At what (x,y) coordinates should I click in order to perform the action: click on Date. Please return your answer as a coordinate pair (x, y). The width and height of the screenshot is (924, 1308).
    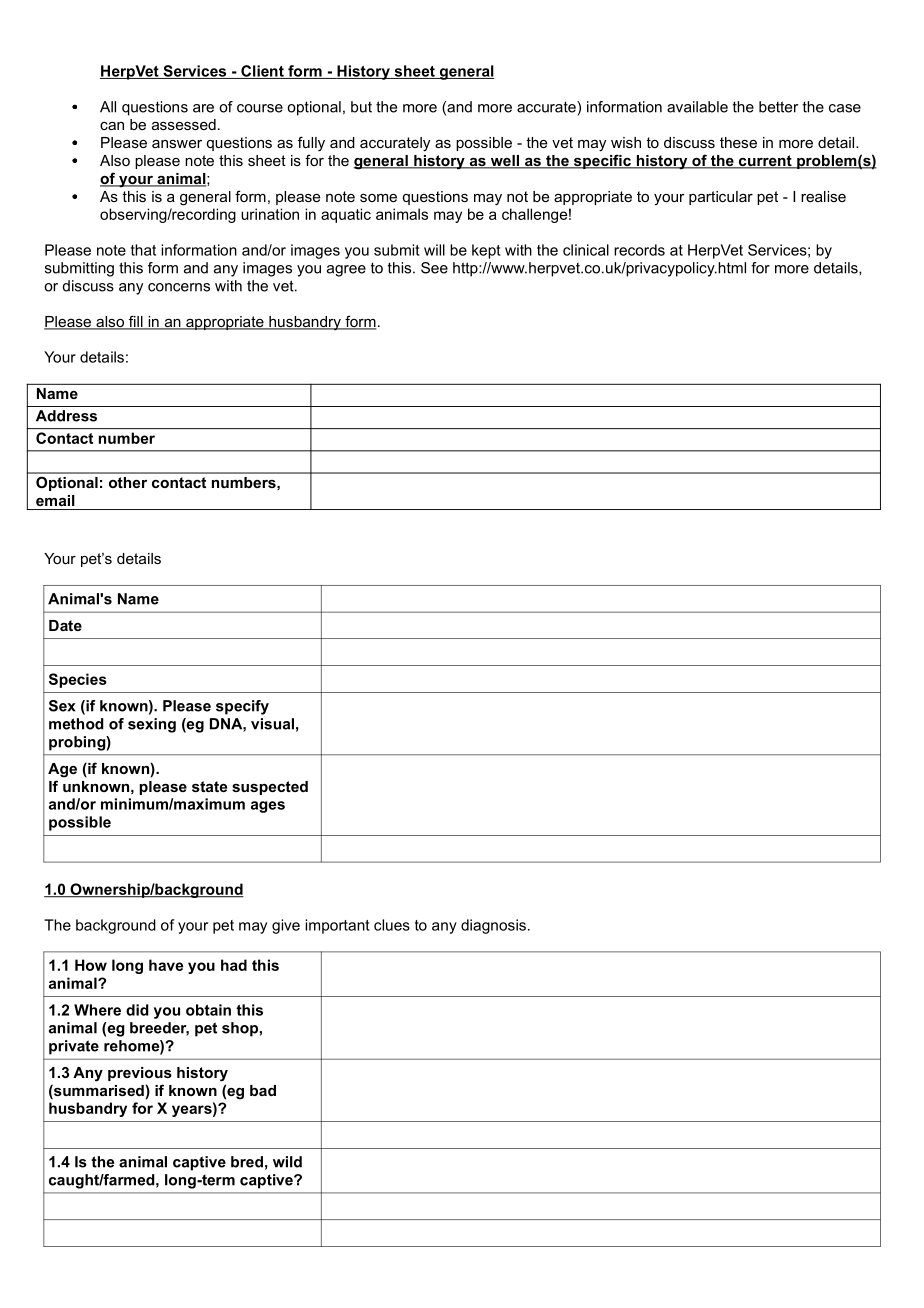
    Looking at the image, I should click on (65, 625).
